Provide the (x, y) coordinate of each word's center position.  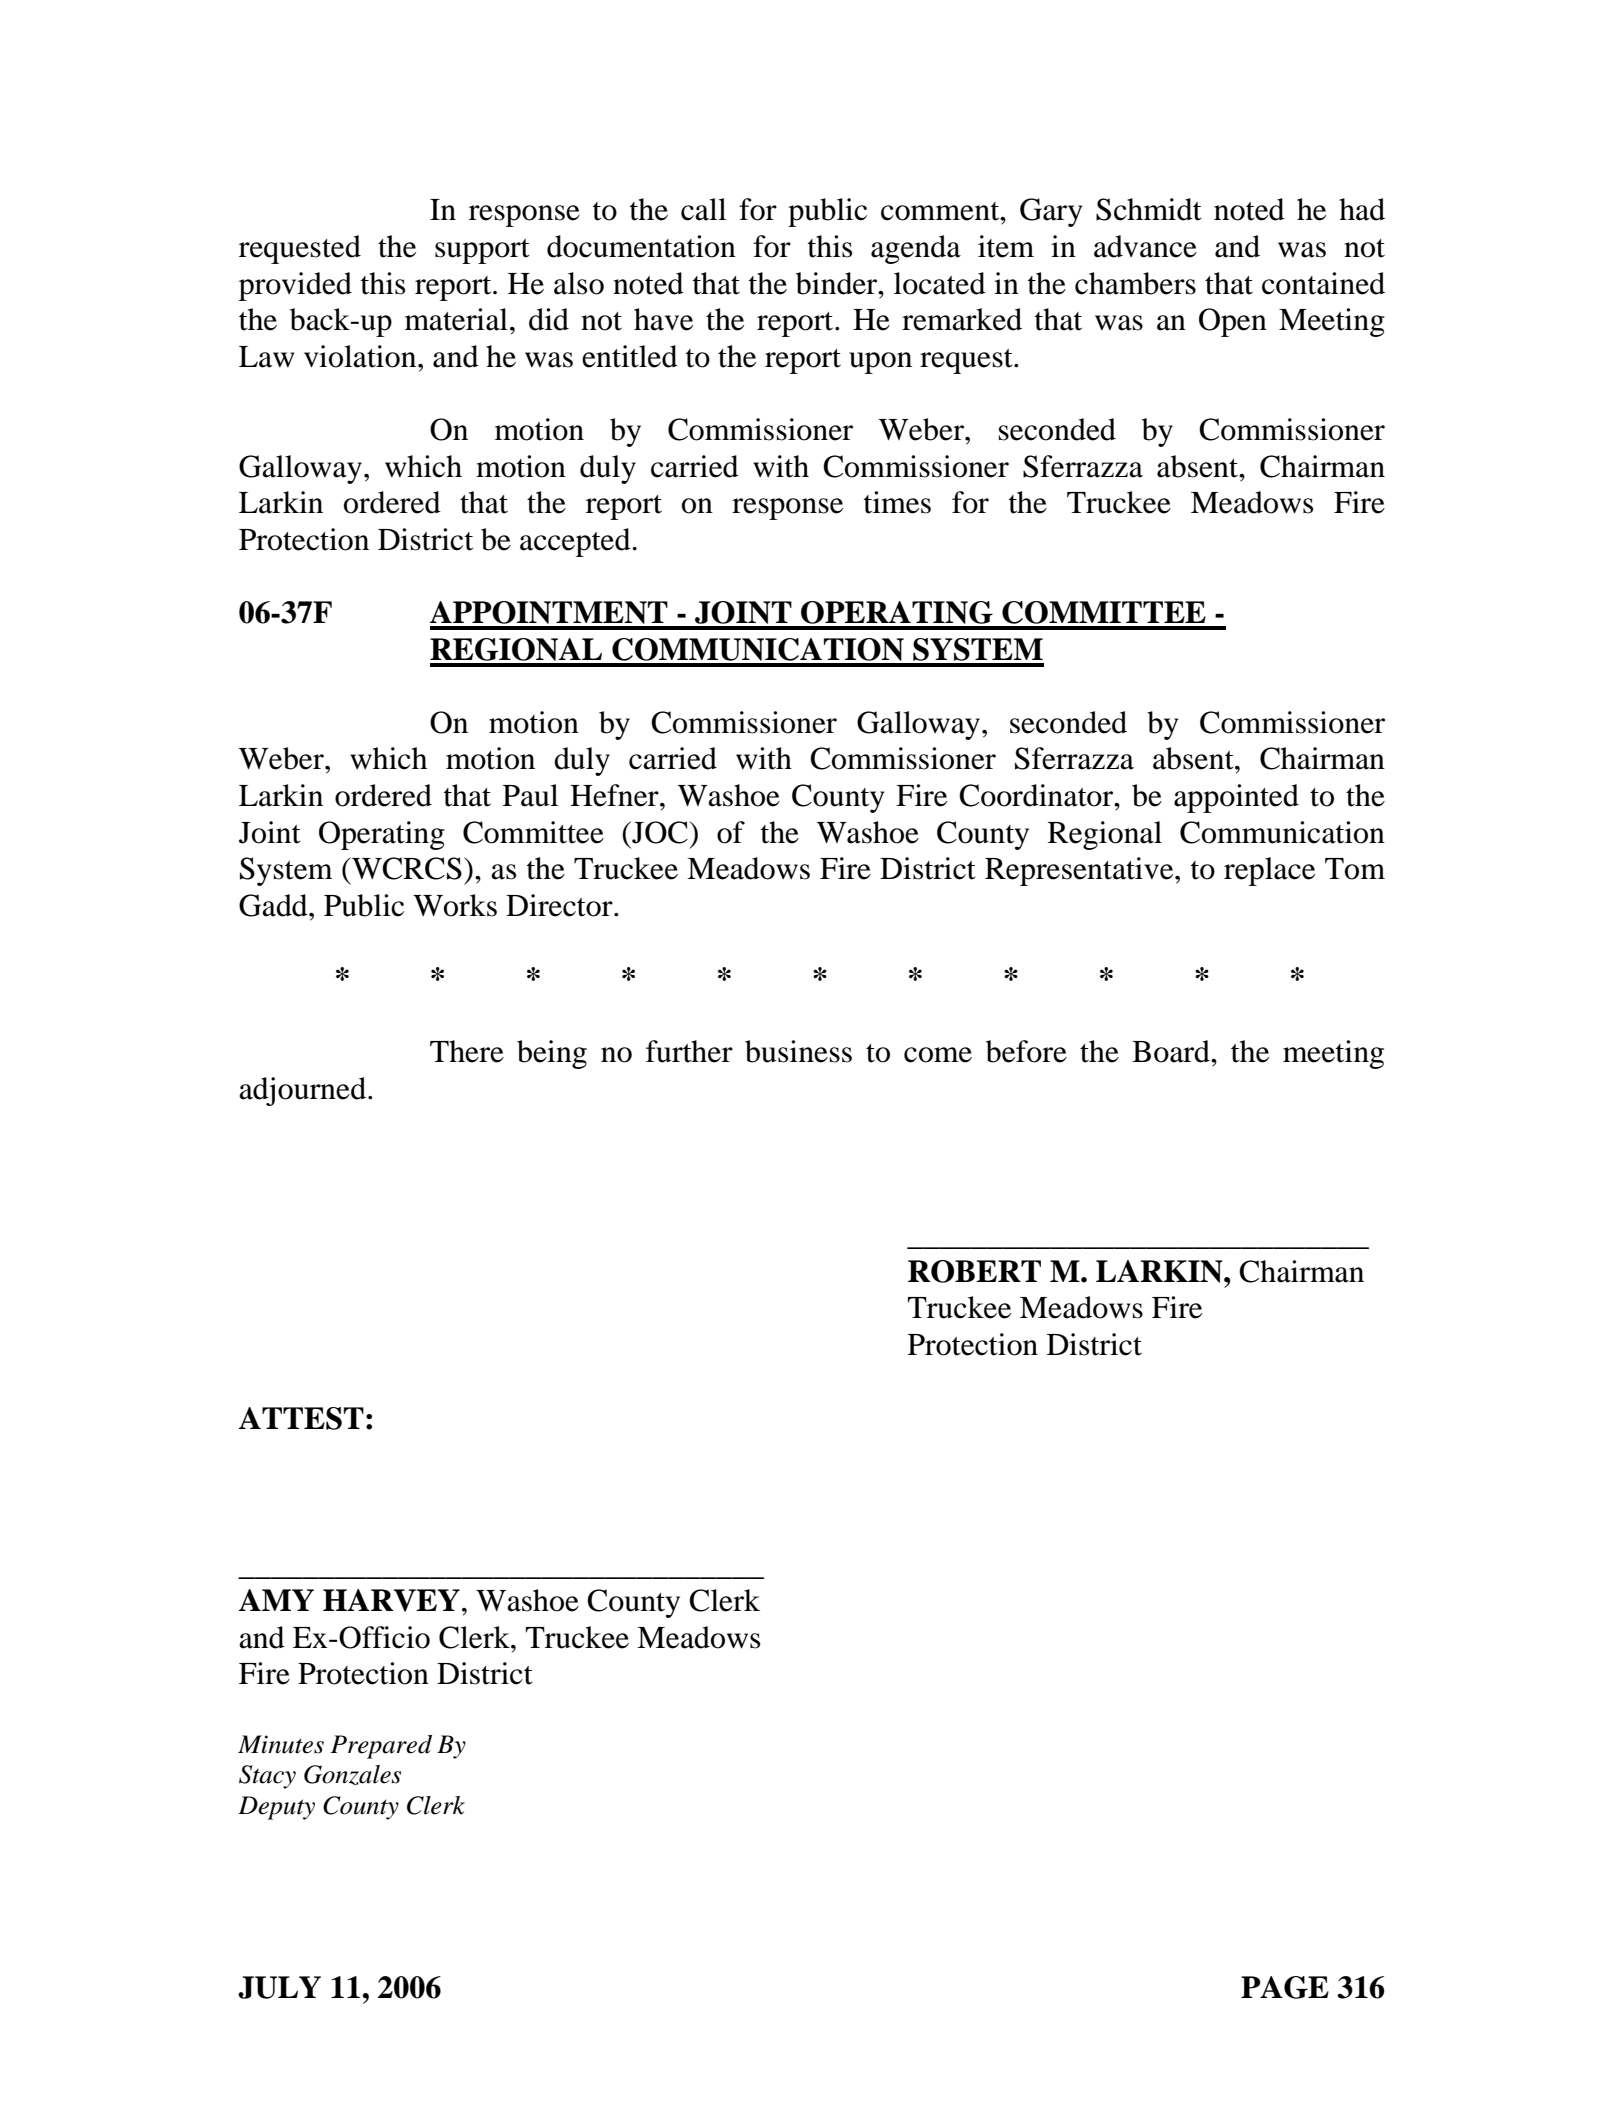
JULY (279, 1987)
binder (838, 283)
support (482, 251)
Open (1233, 322)
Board (1172, 1051)
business (798, 1051)
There (467, 1051)
